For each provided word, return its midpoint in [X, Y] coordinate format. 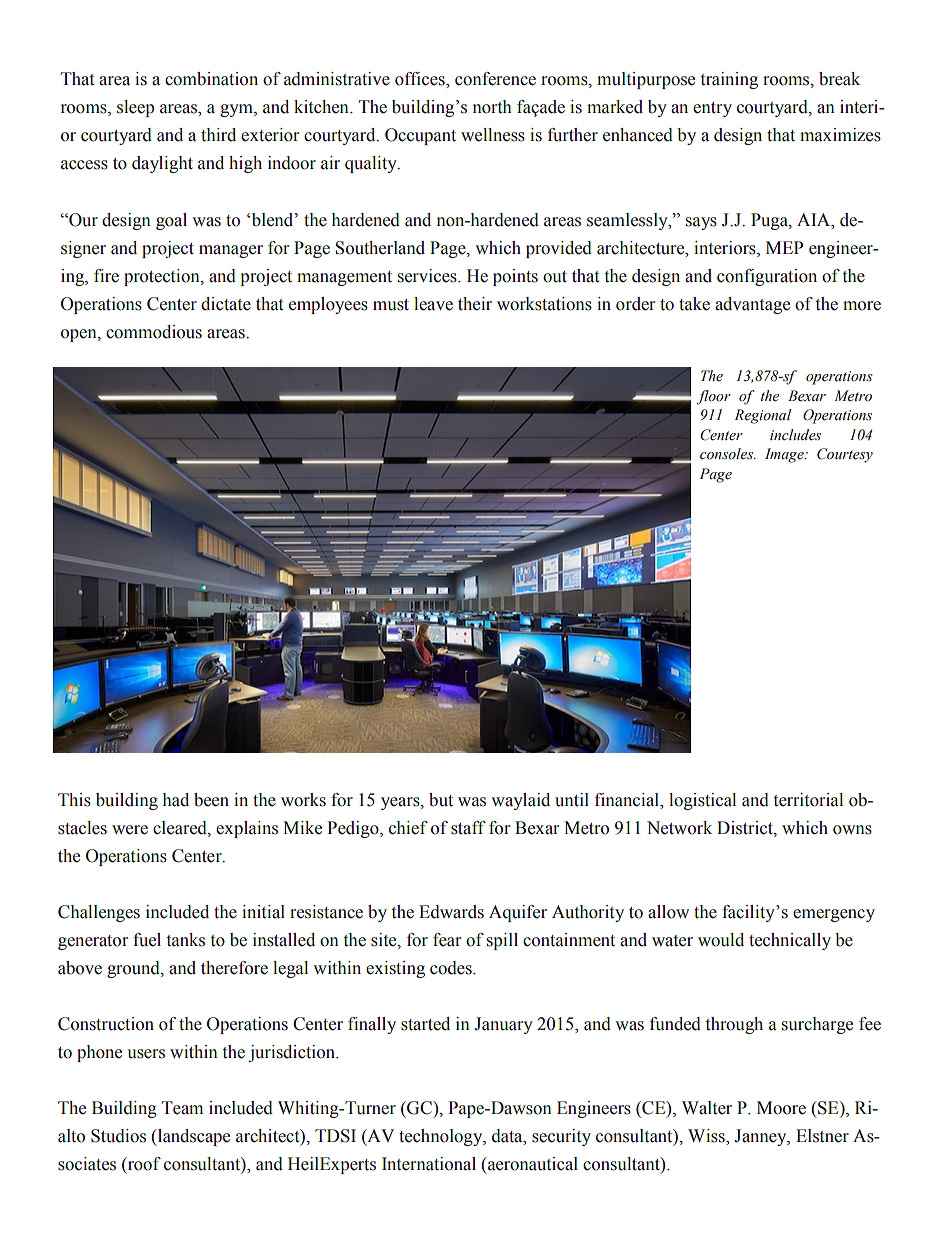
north [492, 107]
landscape [193, 1137]
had [176, 800]
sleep [135, 108]
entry [712, 109]
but [441, 800]
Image [785, 455]
